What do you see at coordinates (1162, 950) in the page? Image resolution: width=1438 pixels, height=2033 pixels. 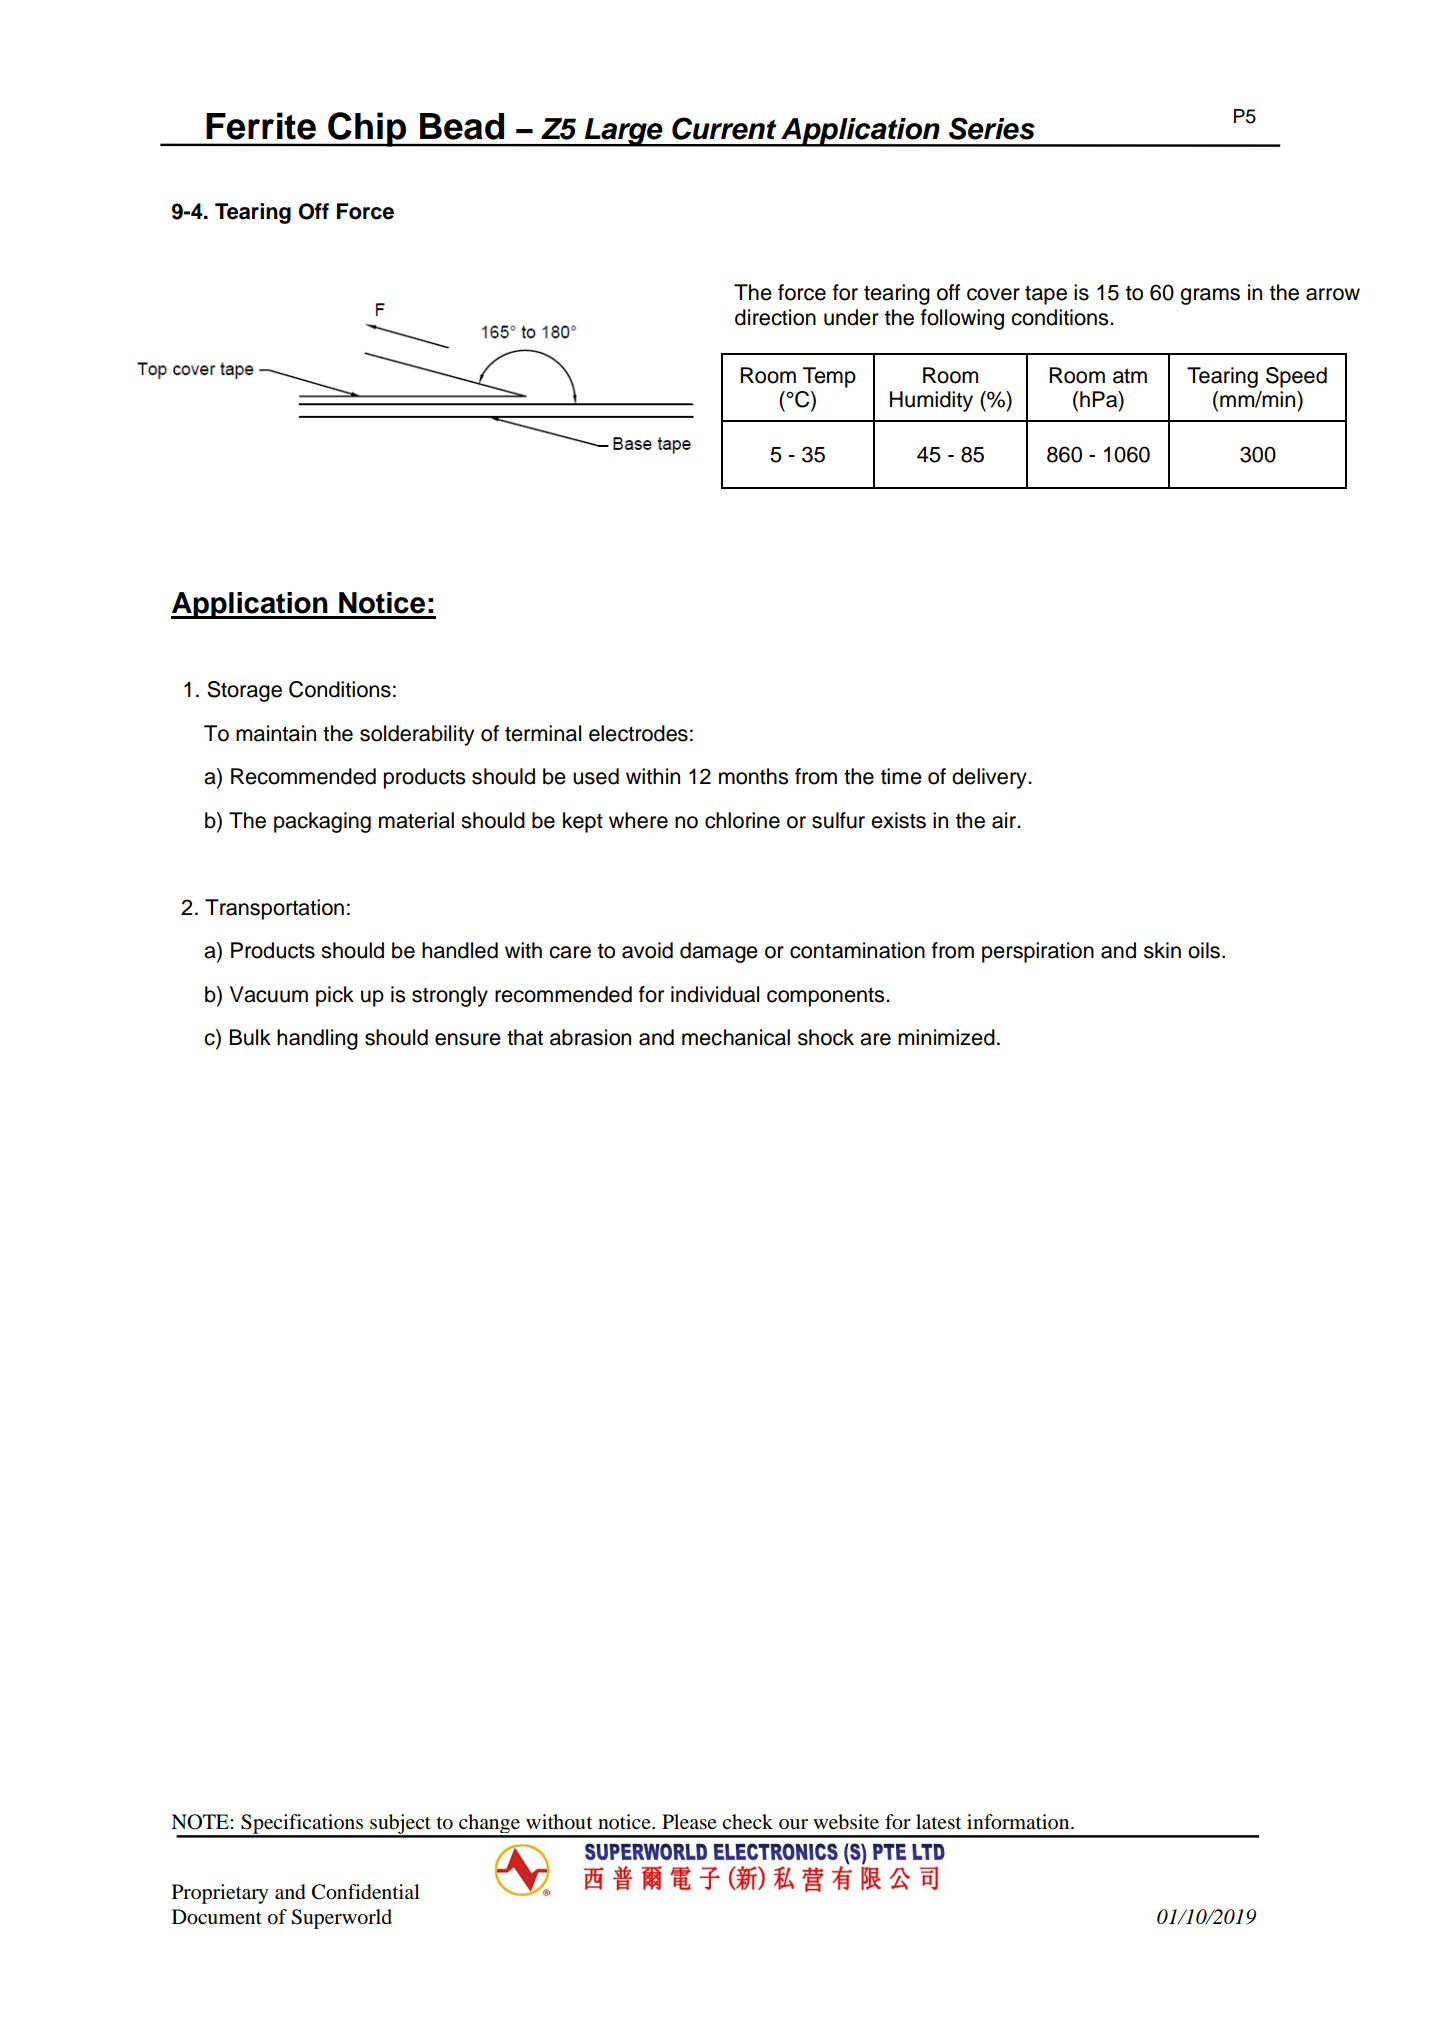 I see `skin` at bounding box center [1162, 950].
